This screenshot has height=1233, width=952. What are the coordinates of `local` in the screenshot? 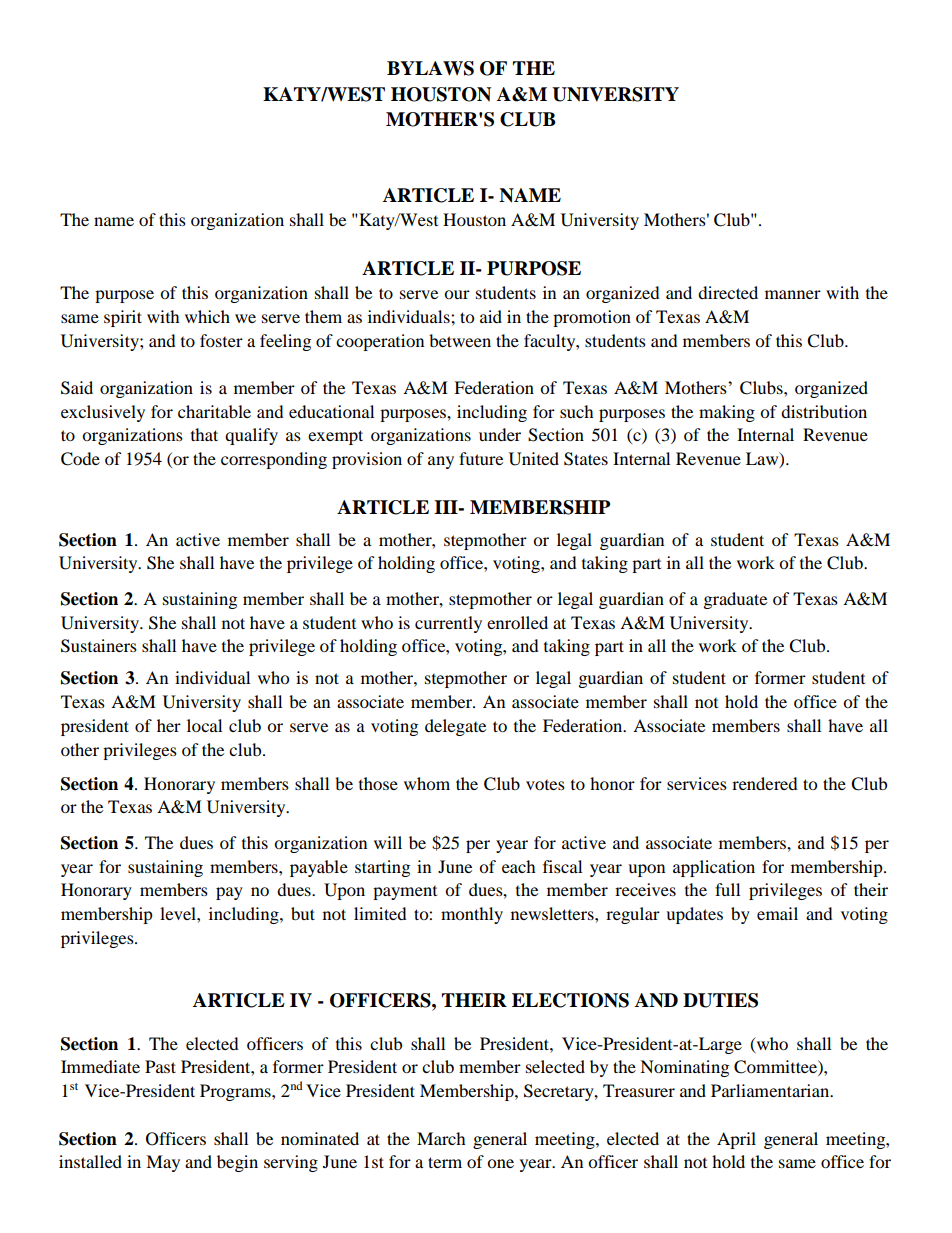 It's located at (204, 725).
